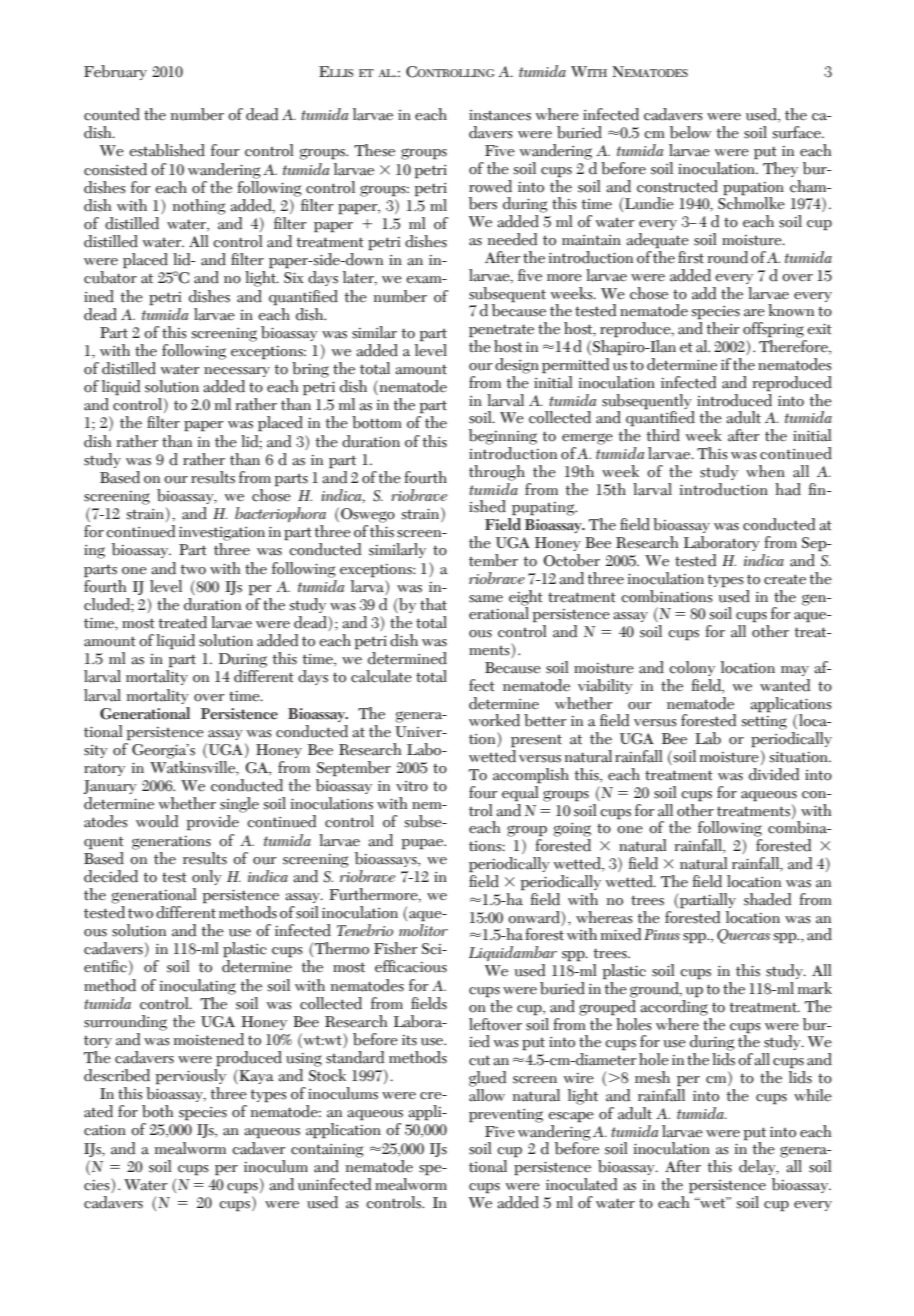  Describe the element at coordinates (381, 676) in the screenshot. I see `calculate` at that location.
